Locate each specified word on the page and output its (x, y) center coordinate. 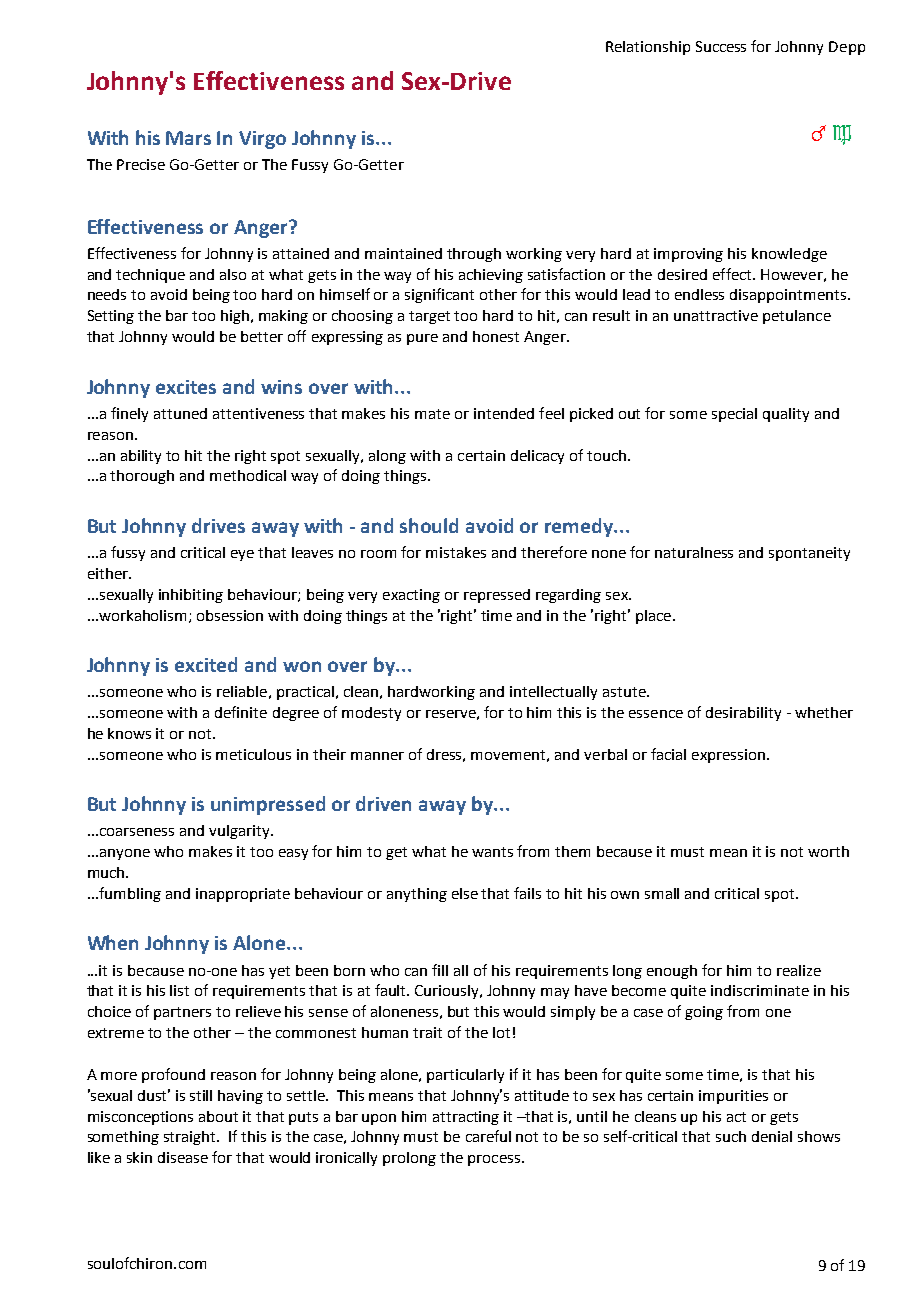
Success (721, 46)
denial (772, 1136)
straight (191, 1138)
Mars (188, 138)
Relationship (648, 48)
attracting (466, 1118)
